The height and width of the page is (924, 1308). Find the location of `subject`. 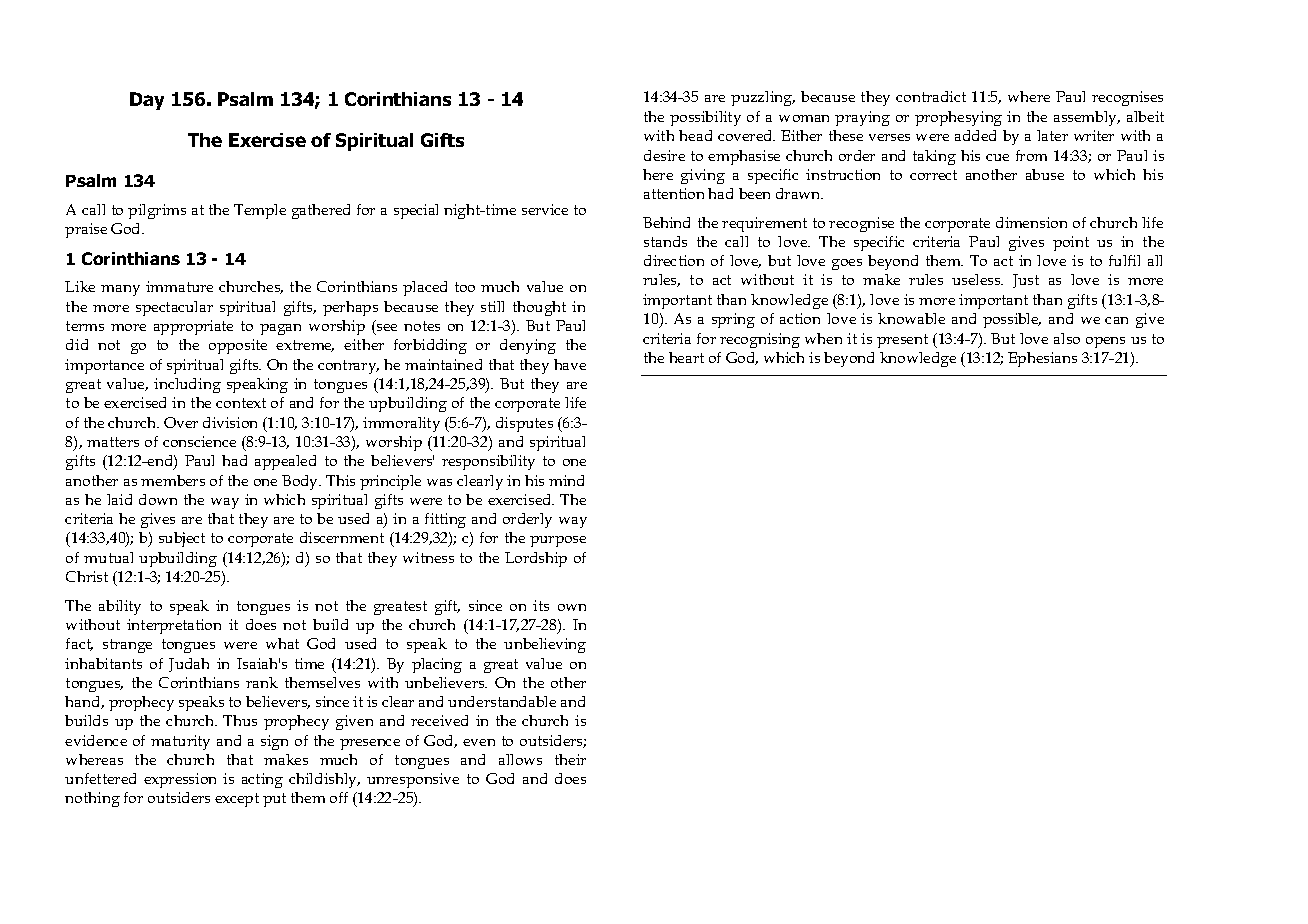

subject is located at coordinates (182, 539).
